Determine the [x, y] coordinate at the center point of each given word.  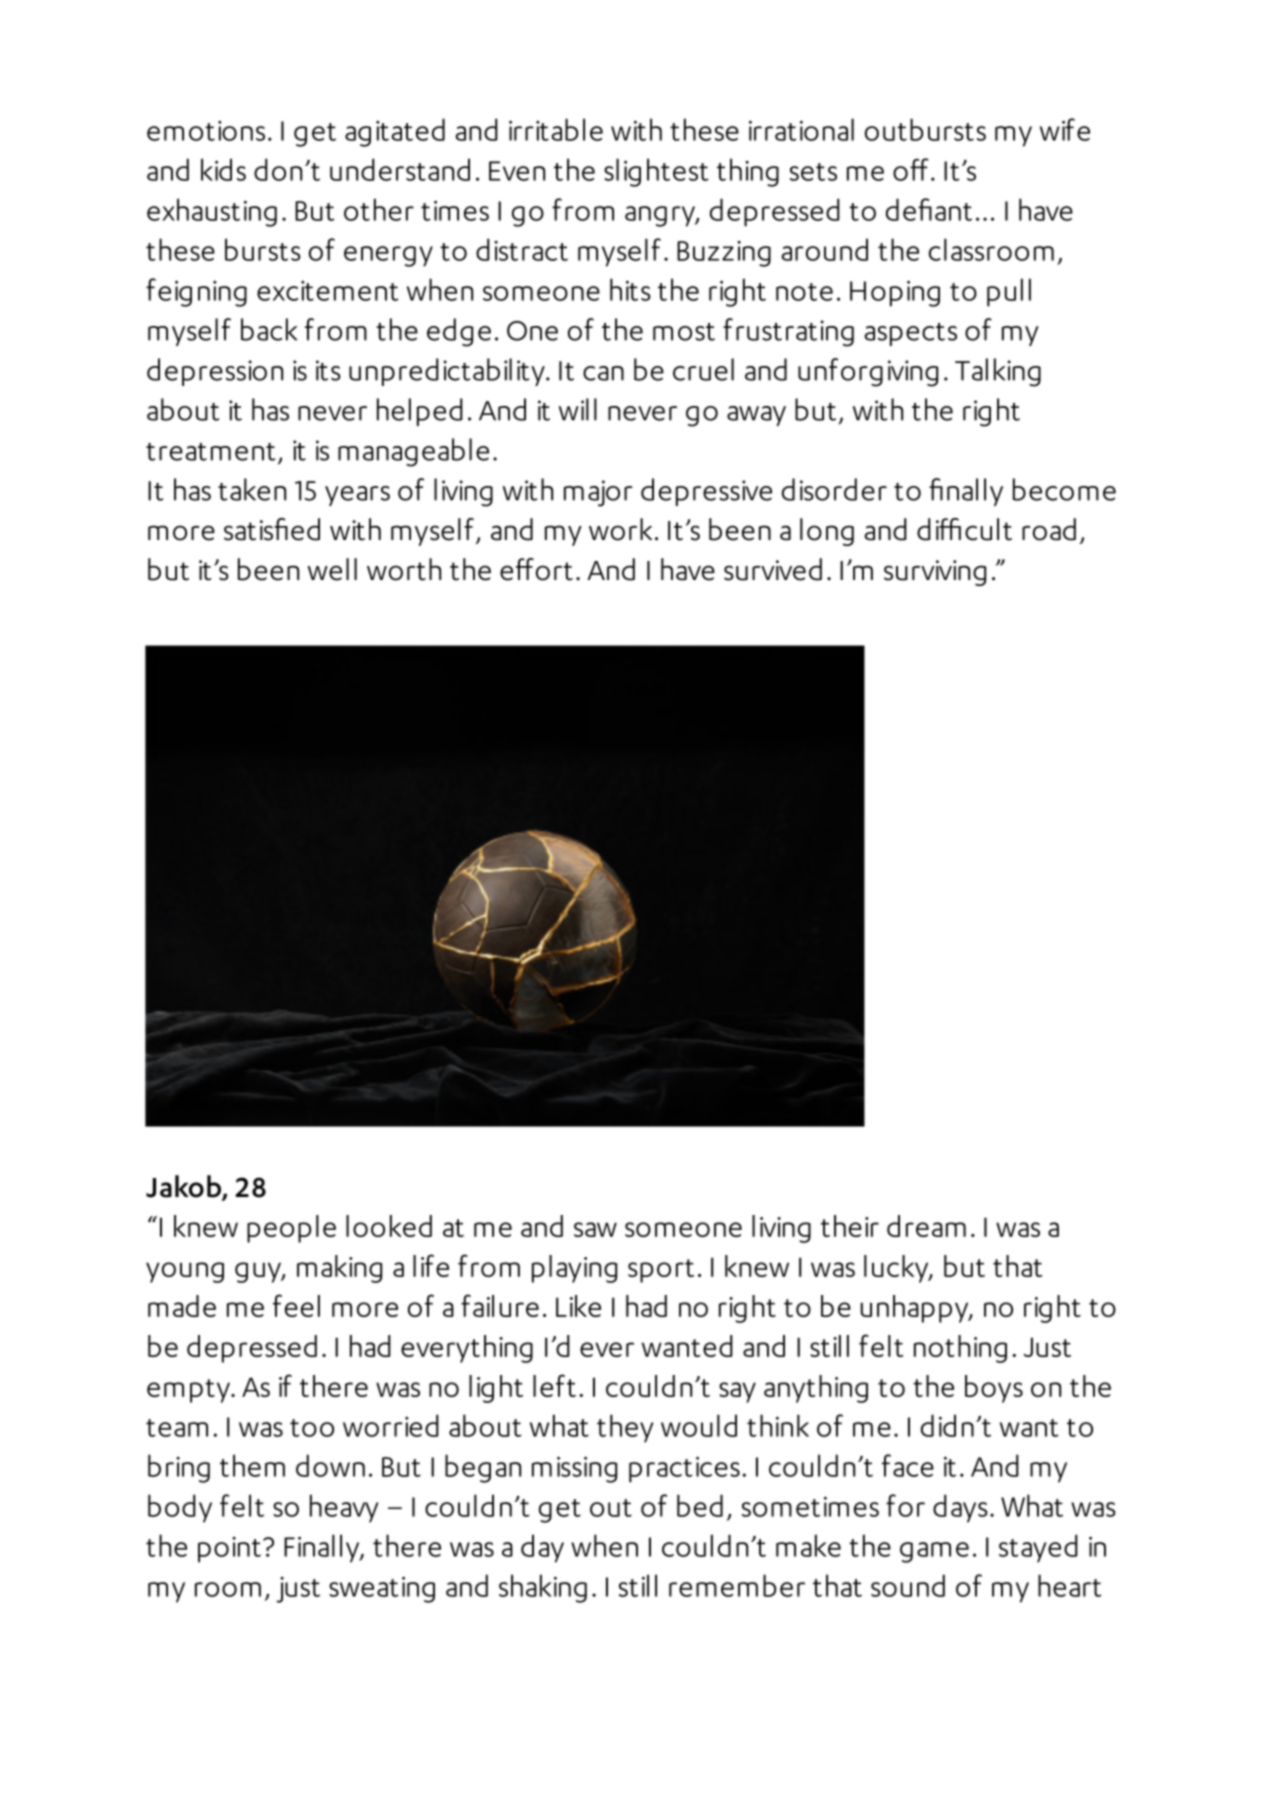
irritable [556, 129]
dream [926, 1226]
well [332, 569]
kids [223, 169]
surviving [935, 573]
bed [700, 1505]
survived [773, 569]
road [1049, 529]
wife [1065, 129]
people [291, 1229]
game [934, 1552]
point [229, 1550]
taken [252, 489]
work [620, 529]
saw [595, 1229]
